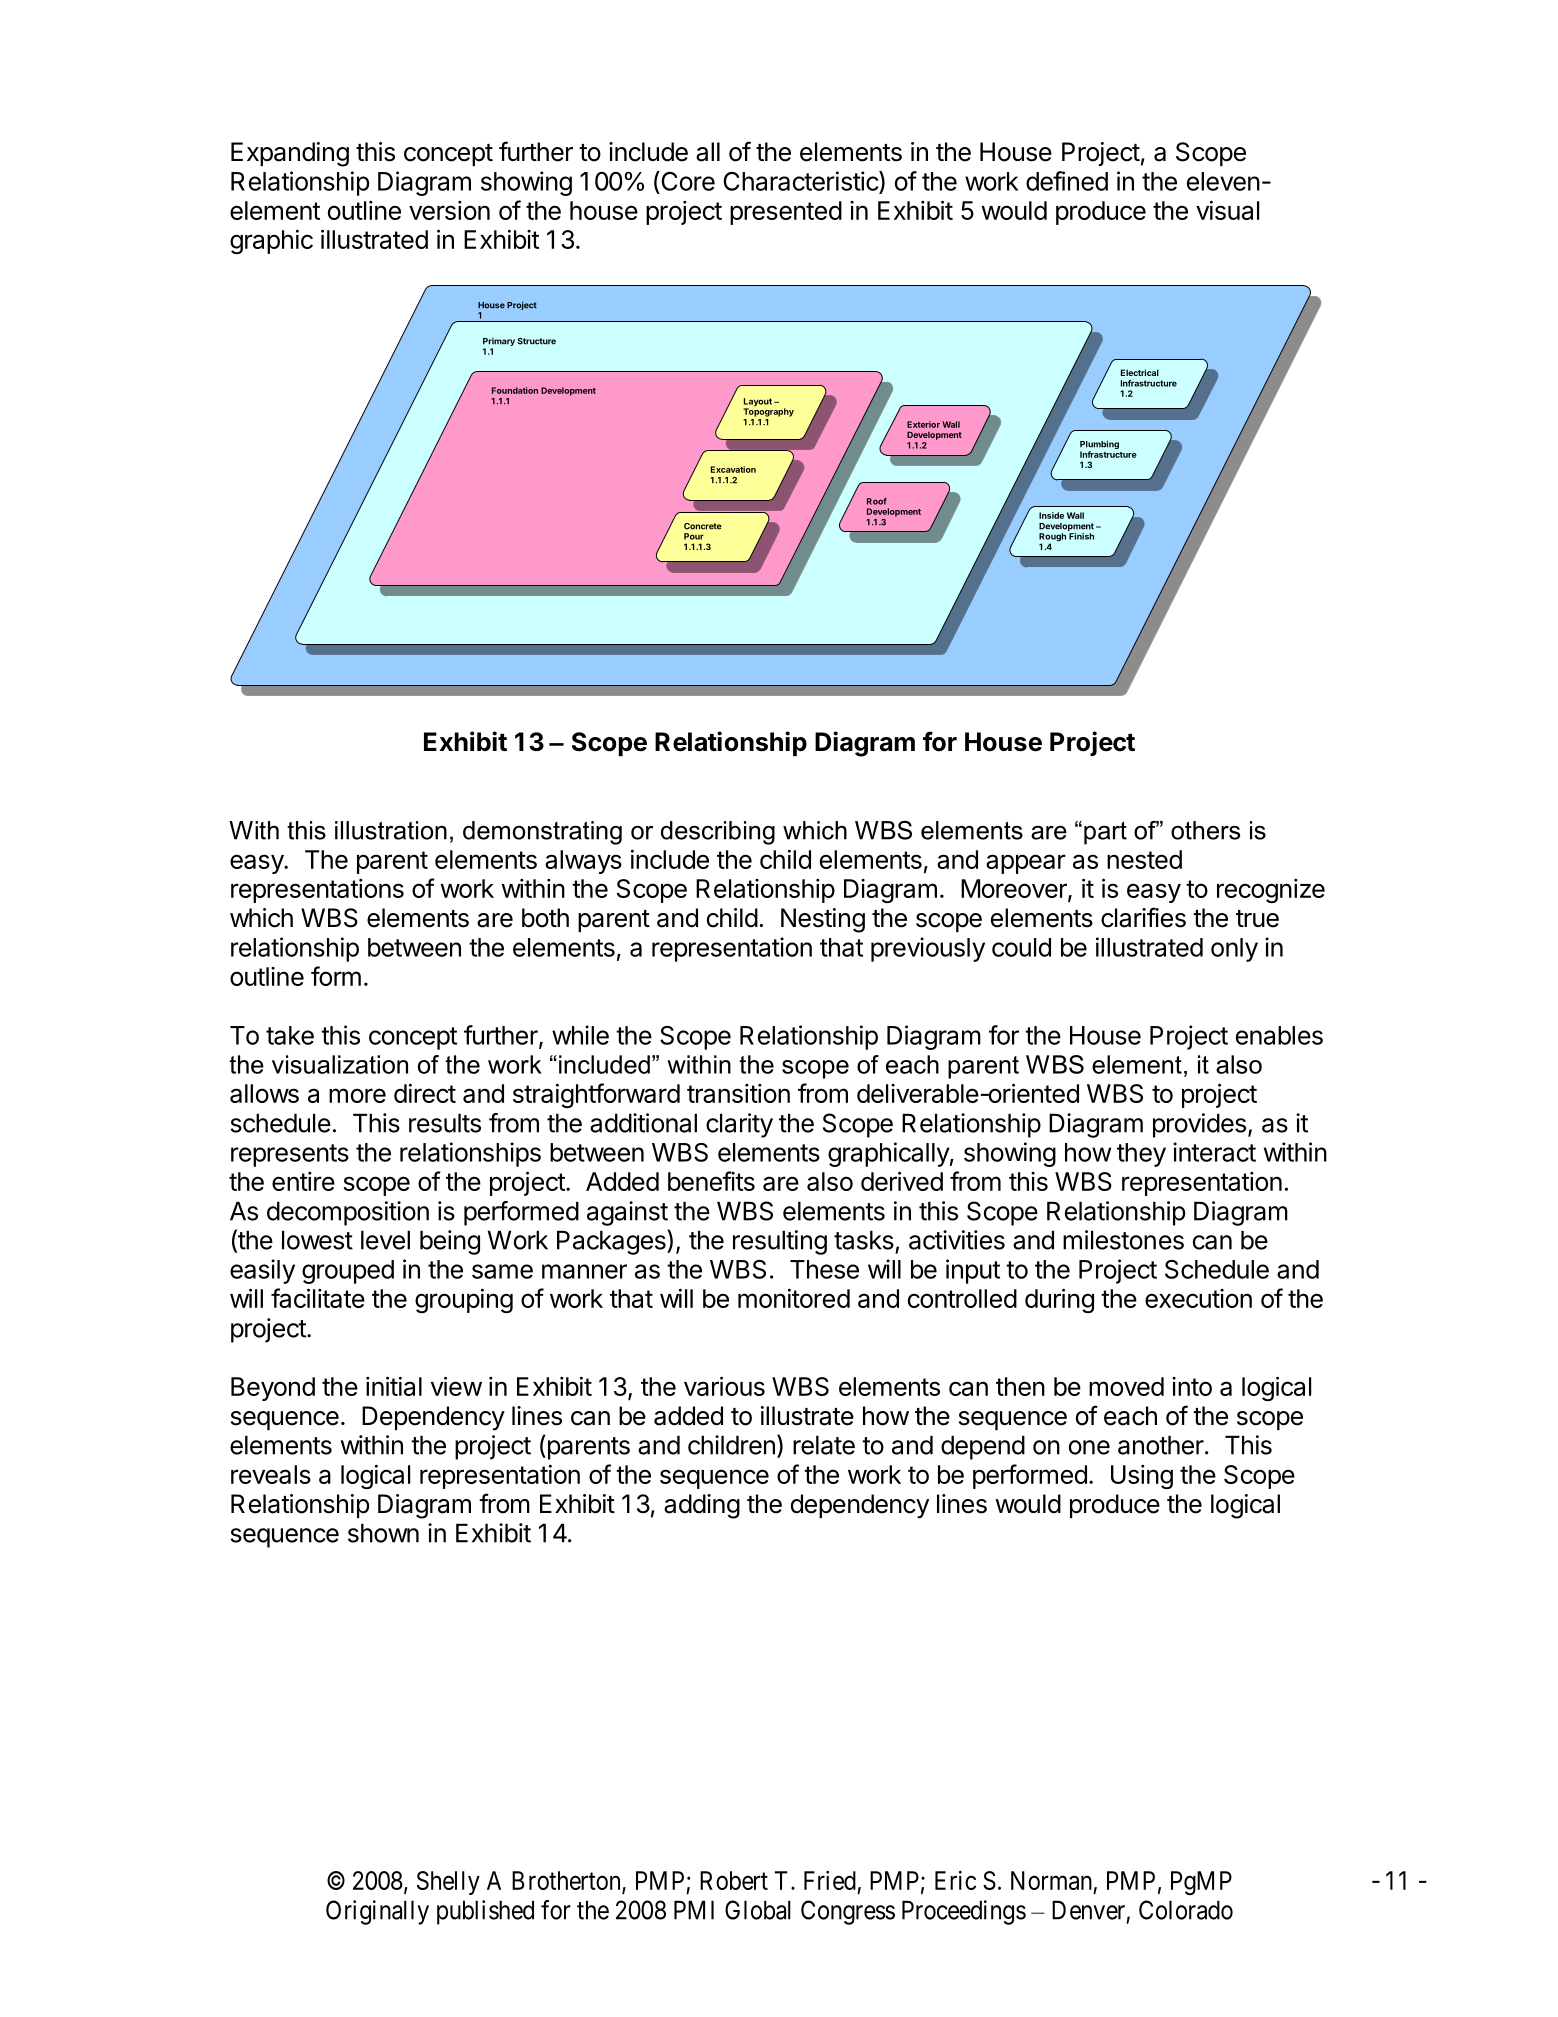  Describe the element at coordinates (824, 1445) in the screenshot. I see `relate` at that location.
